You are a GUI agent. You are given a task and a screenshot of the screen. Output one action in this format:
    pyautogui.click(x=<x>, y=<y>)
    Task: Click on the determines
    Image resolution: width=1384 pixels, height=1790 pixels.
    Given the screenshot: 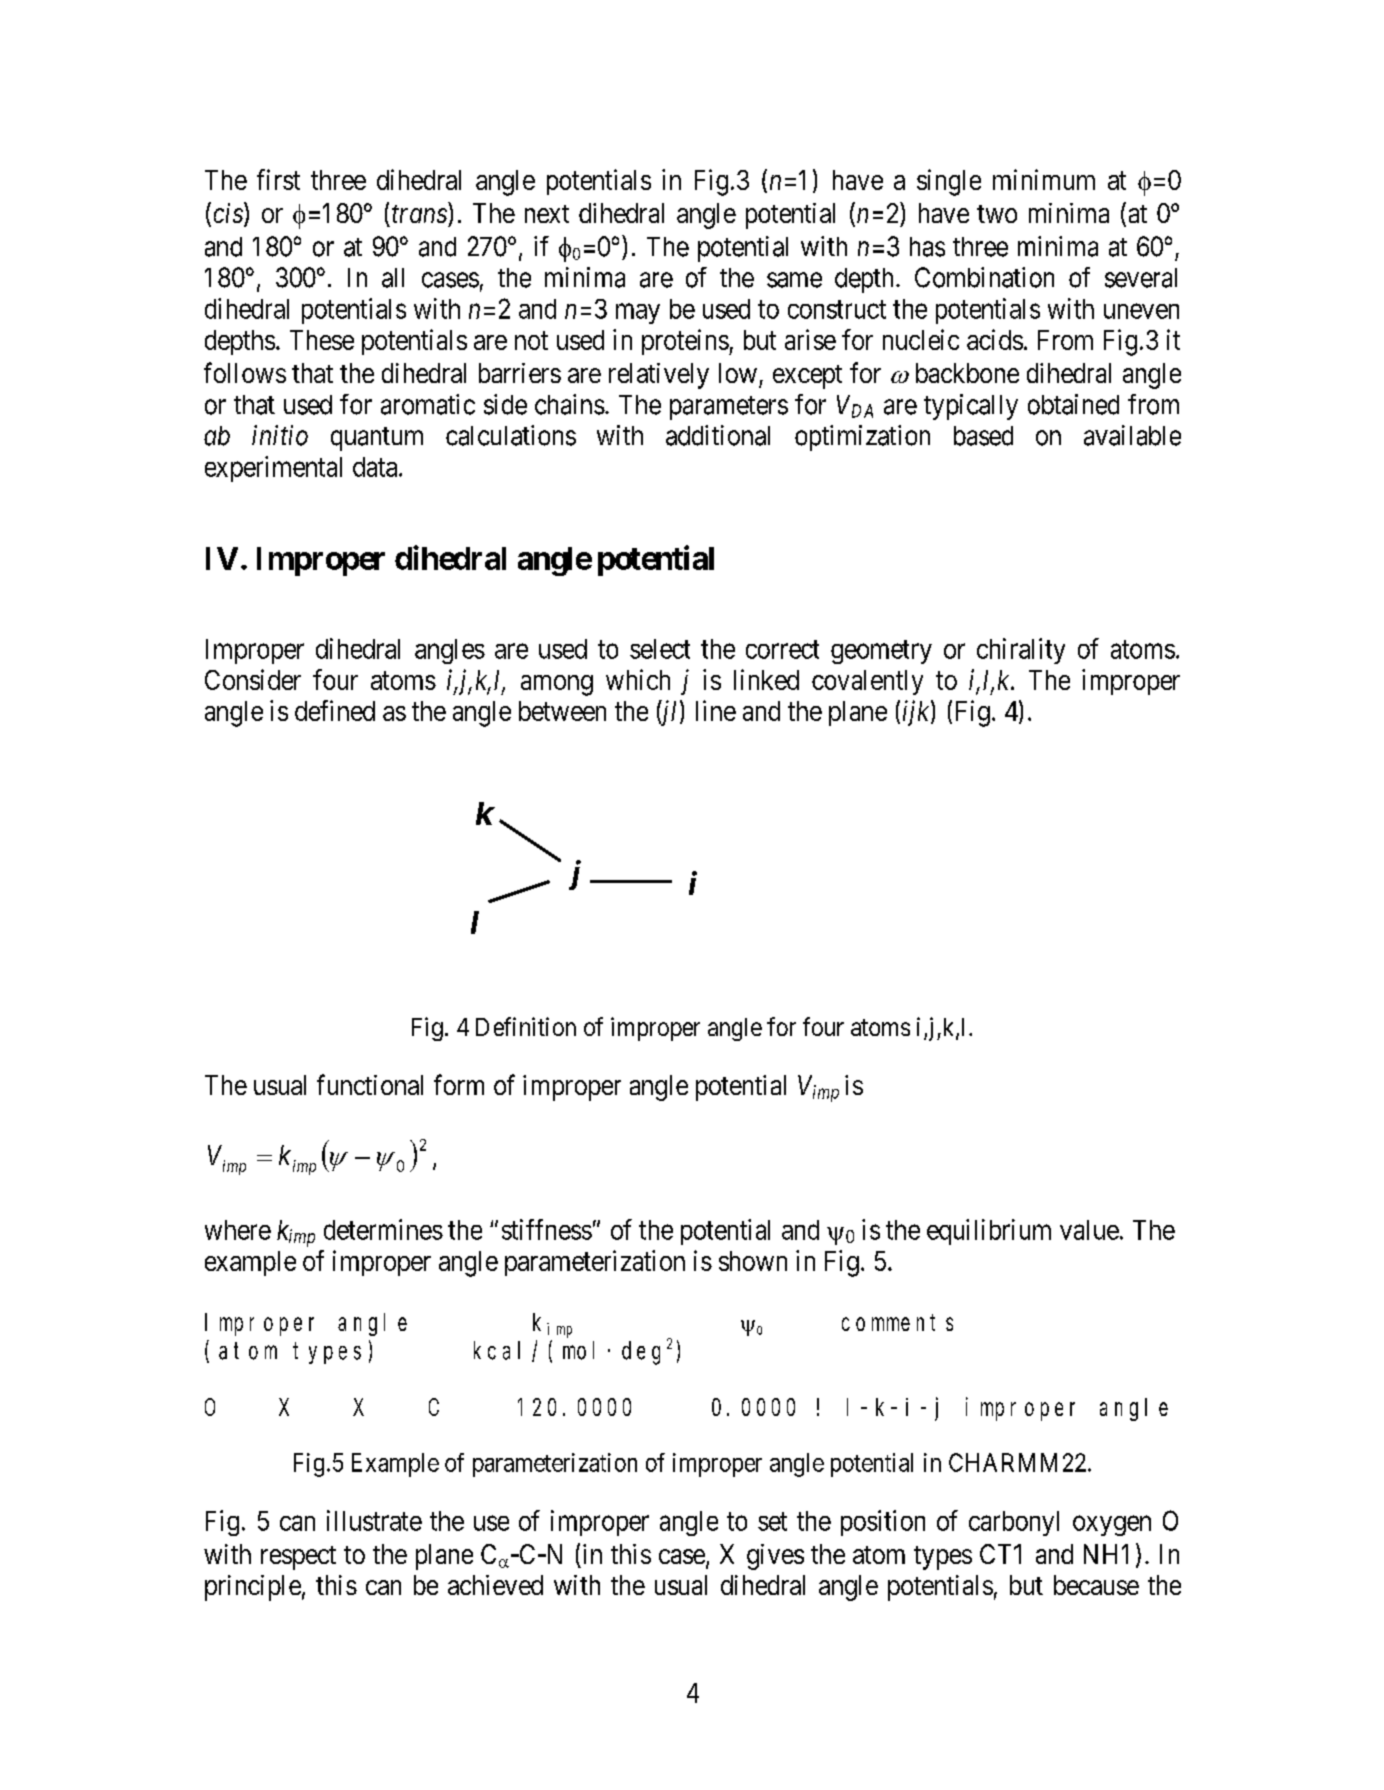 What is the action you would take?
    pyautogui.click(x=383, y=1229)
